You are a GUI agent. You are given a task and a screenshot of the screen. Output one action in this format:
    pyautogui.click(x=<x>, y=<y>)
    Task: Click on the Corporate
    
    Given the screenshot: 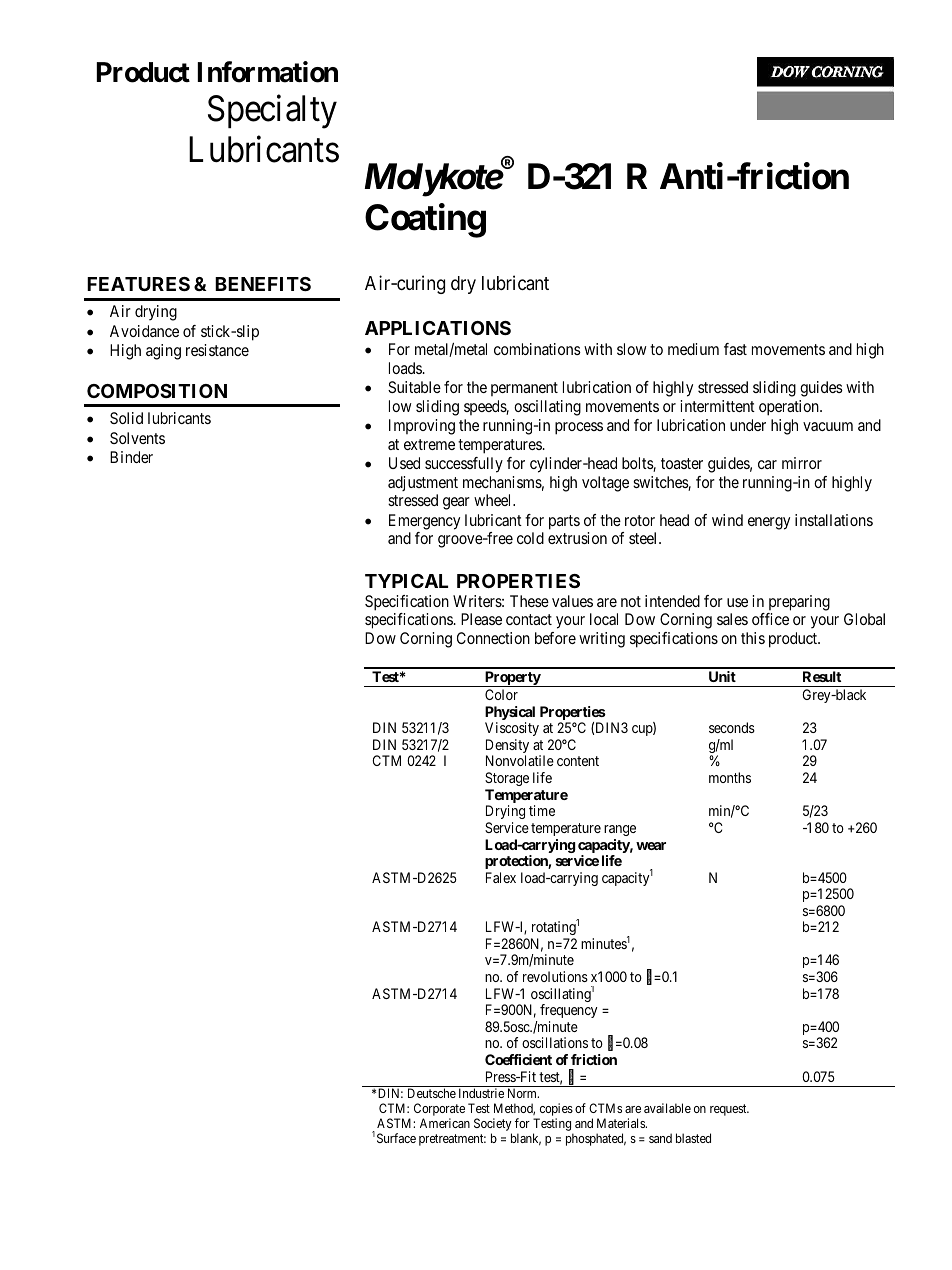 What is the action you would take?
    pyautogui.click(x=439, y=1111)
